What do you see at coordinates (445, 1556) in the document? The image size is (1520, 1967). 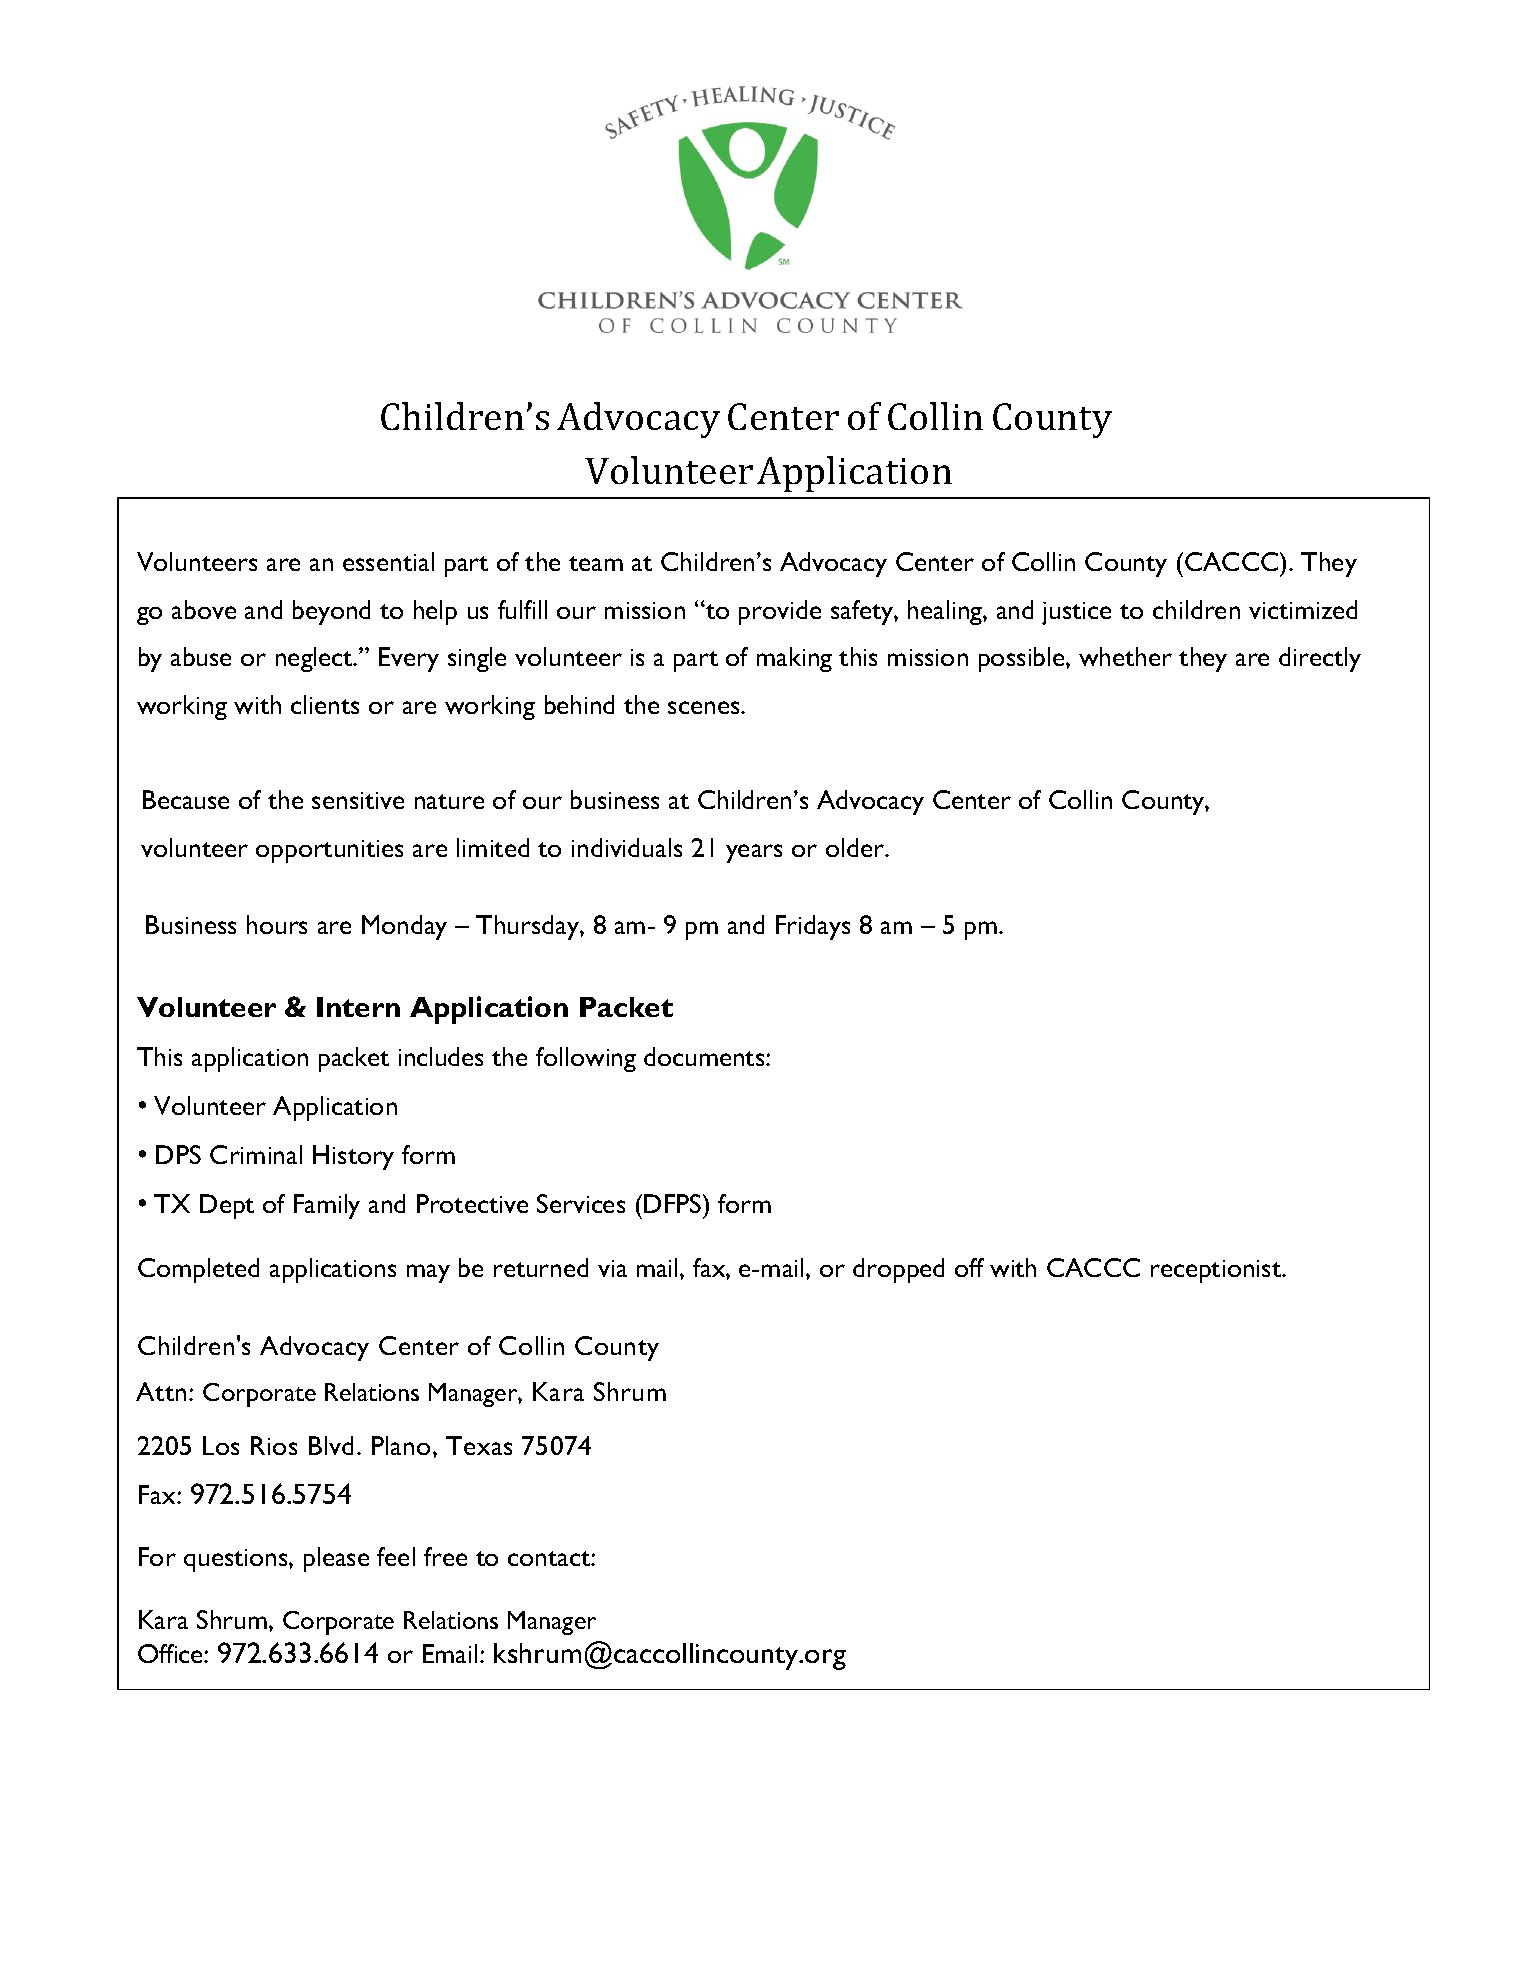 I see `free` at bounding box center [445, 1556].
